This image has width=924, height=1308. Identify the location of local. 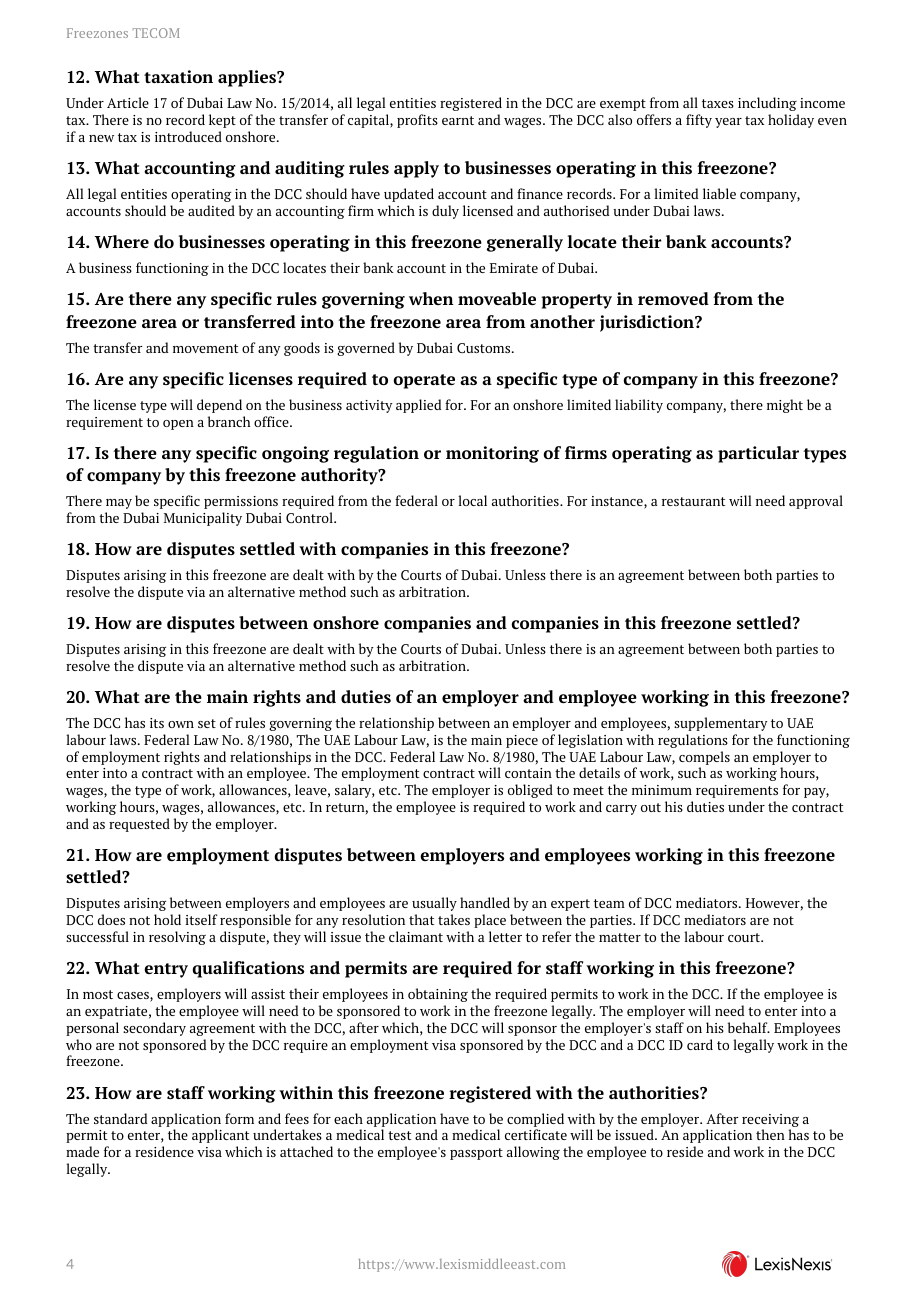
(472, 500).
